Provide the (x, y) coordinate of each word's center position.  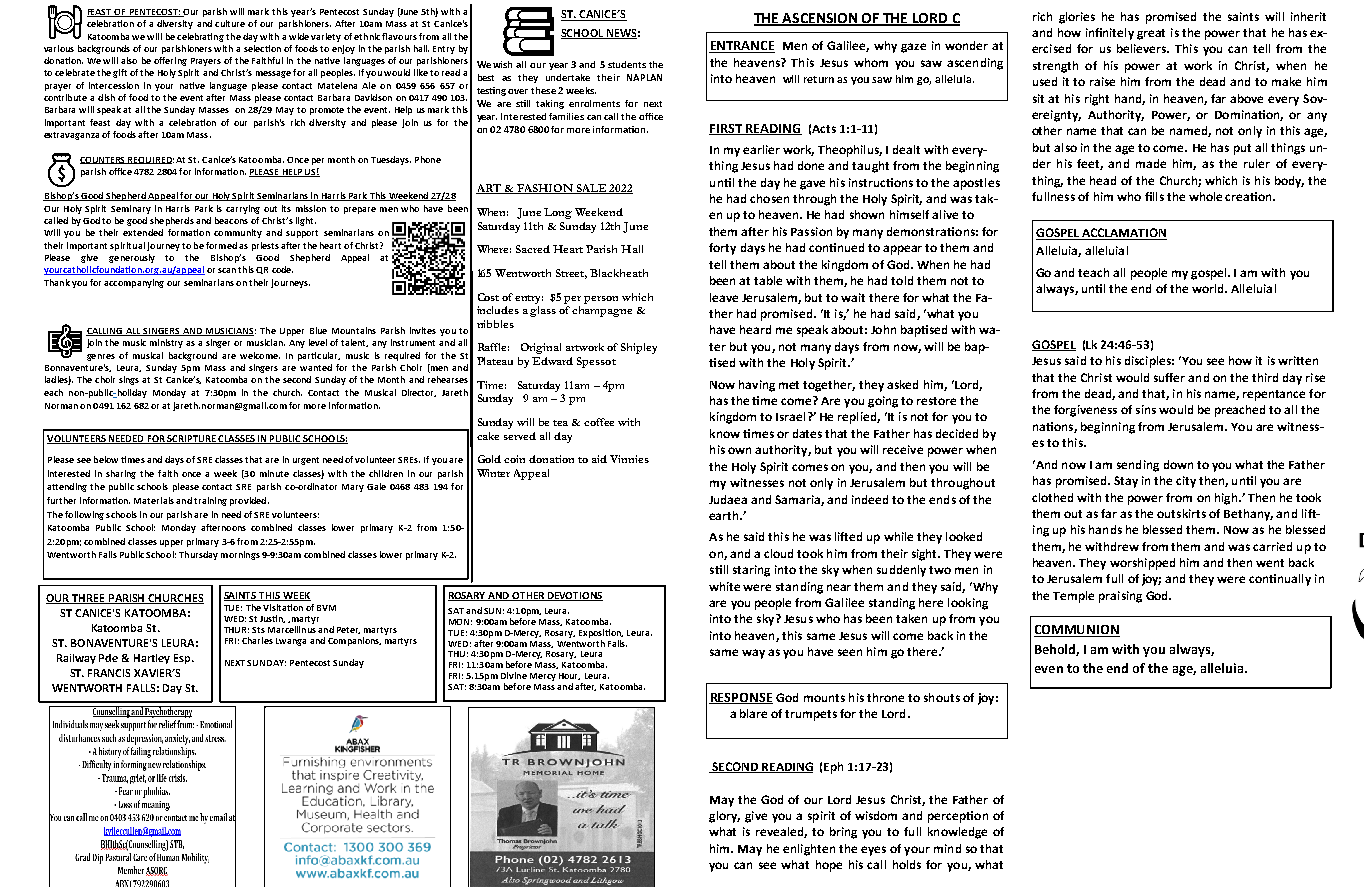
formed (221, 245)
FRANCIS (109, 673)
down (1178, 464)
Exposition (601, 633)
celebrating (200, 37)
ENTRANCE (742, 47)
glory (724, 817)
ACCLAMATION (1124, 234)
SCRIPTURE (192, 439)
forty (722, 249)
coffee (599, 422)
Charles (257, 640)
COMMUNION (1077, 631)
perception (958, 817)
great (1151, 34)
